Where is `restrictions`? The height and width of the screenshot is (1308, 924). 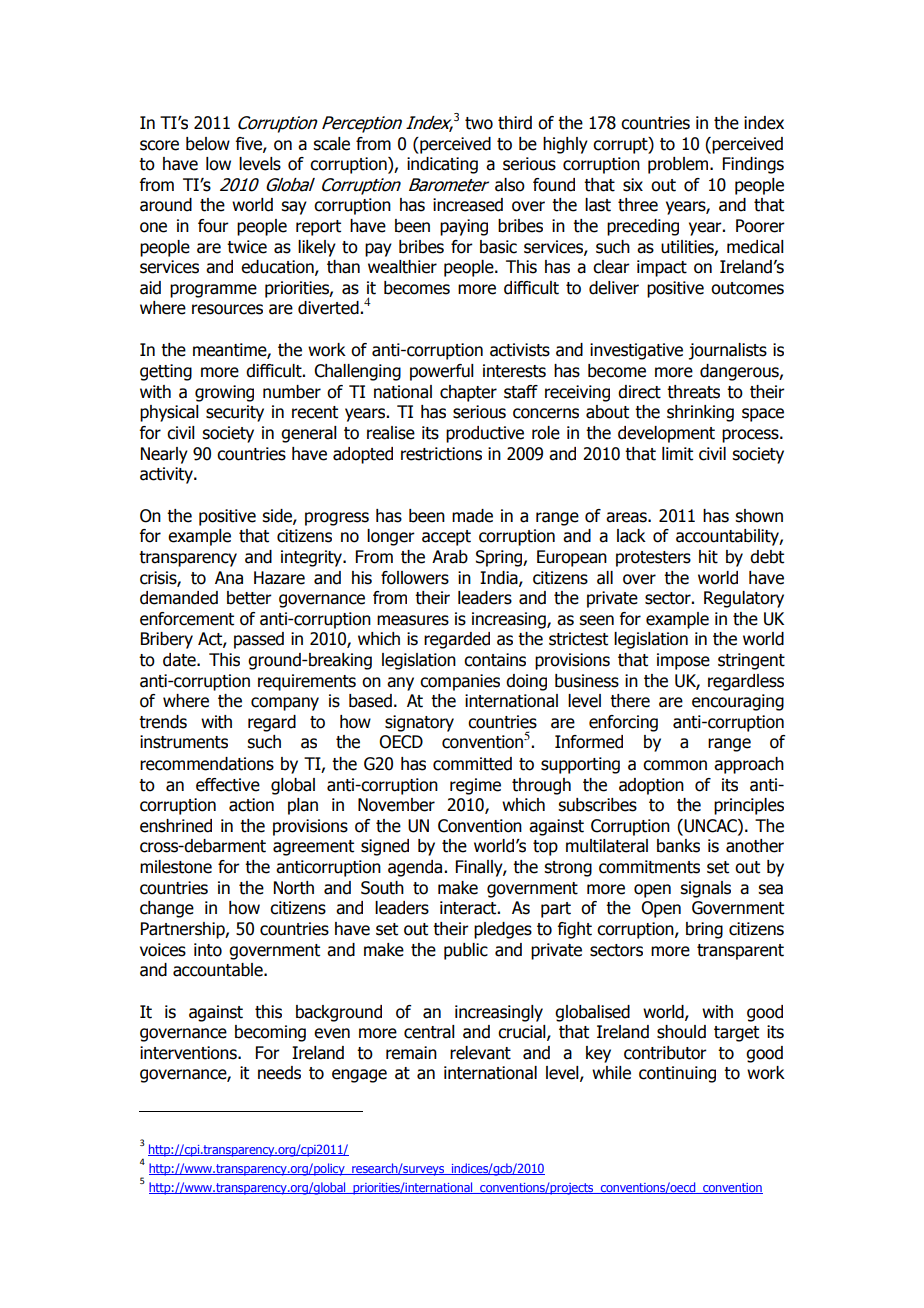 restrictions is located at coordinates (441, 454).
